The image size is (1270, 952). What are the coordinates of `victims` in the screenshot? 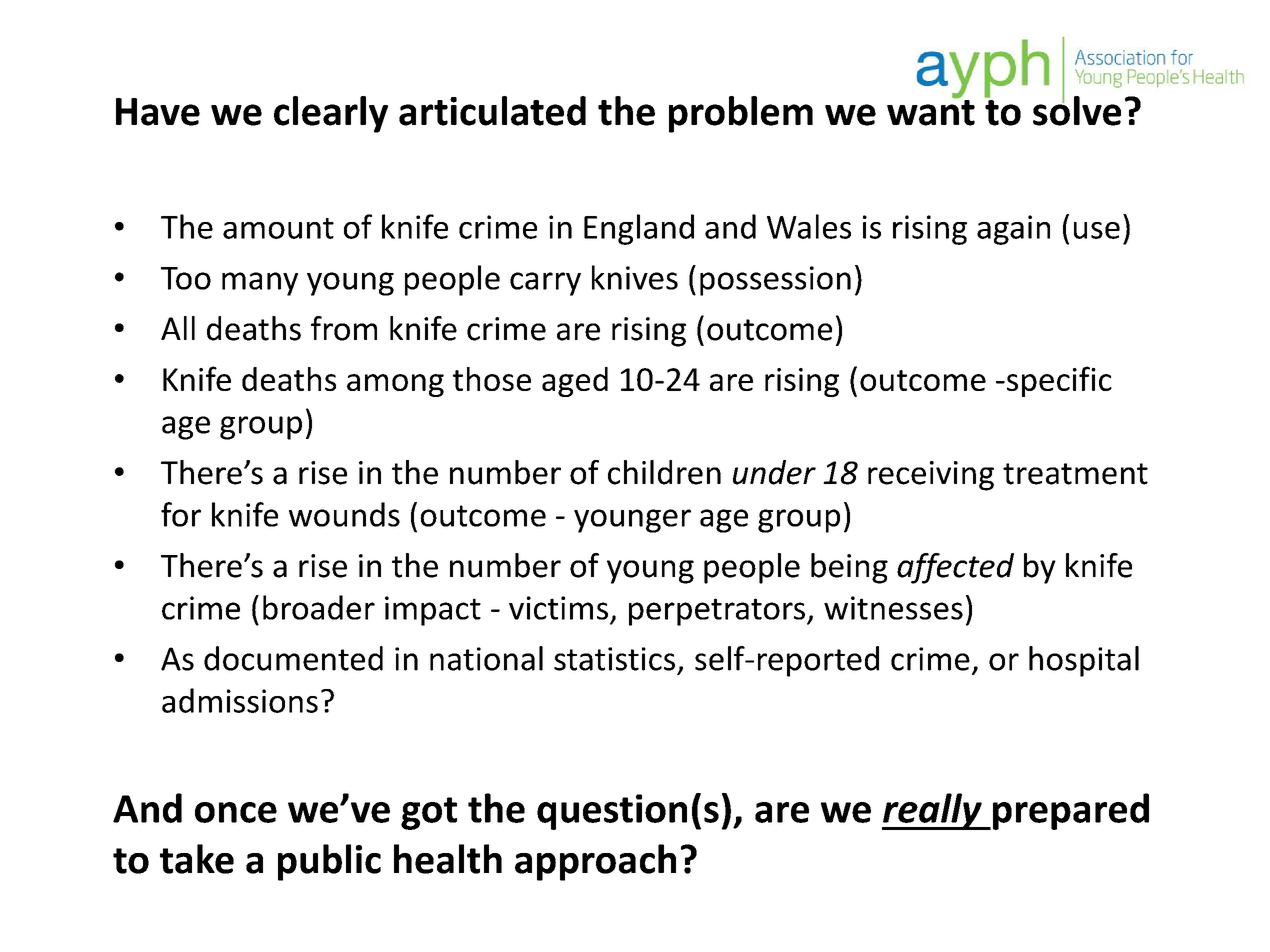 It's located at (558, 608).
